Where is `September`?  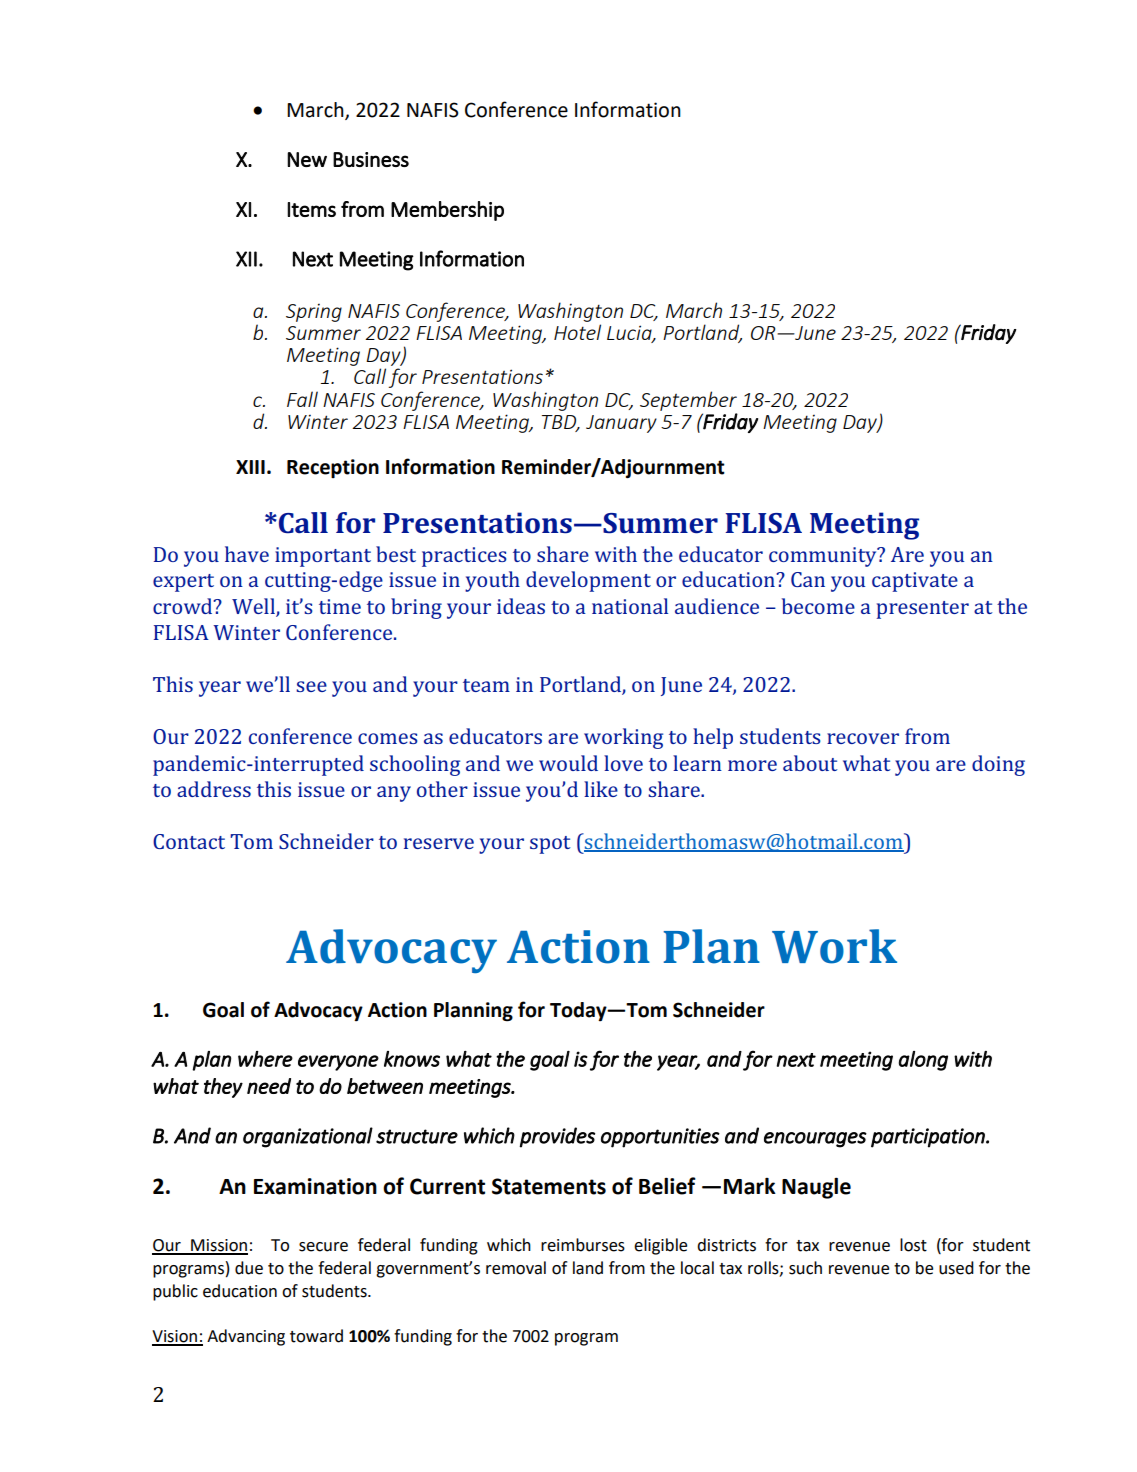 September is located at coordinates (688, 401).
